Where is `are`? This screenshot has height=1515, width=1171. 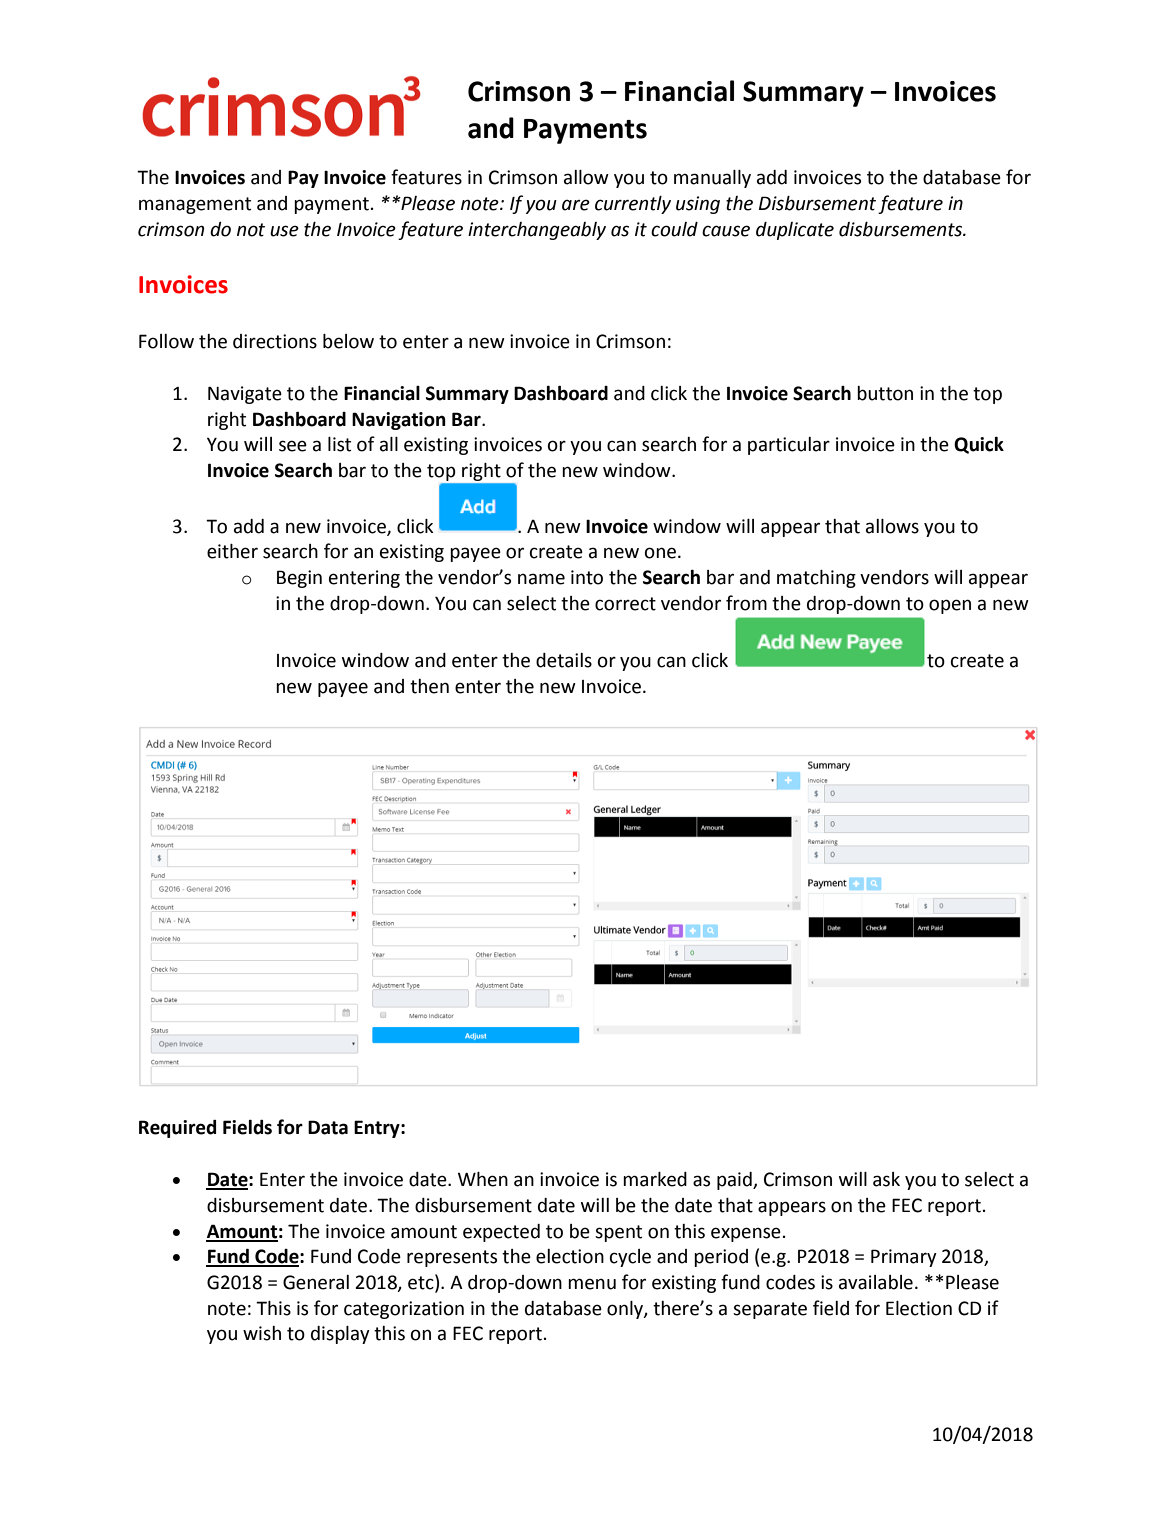
are is located at coordinates (576, 205).
